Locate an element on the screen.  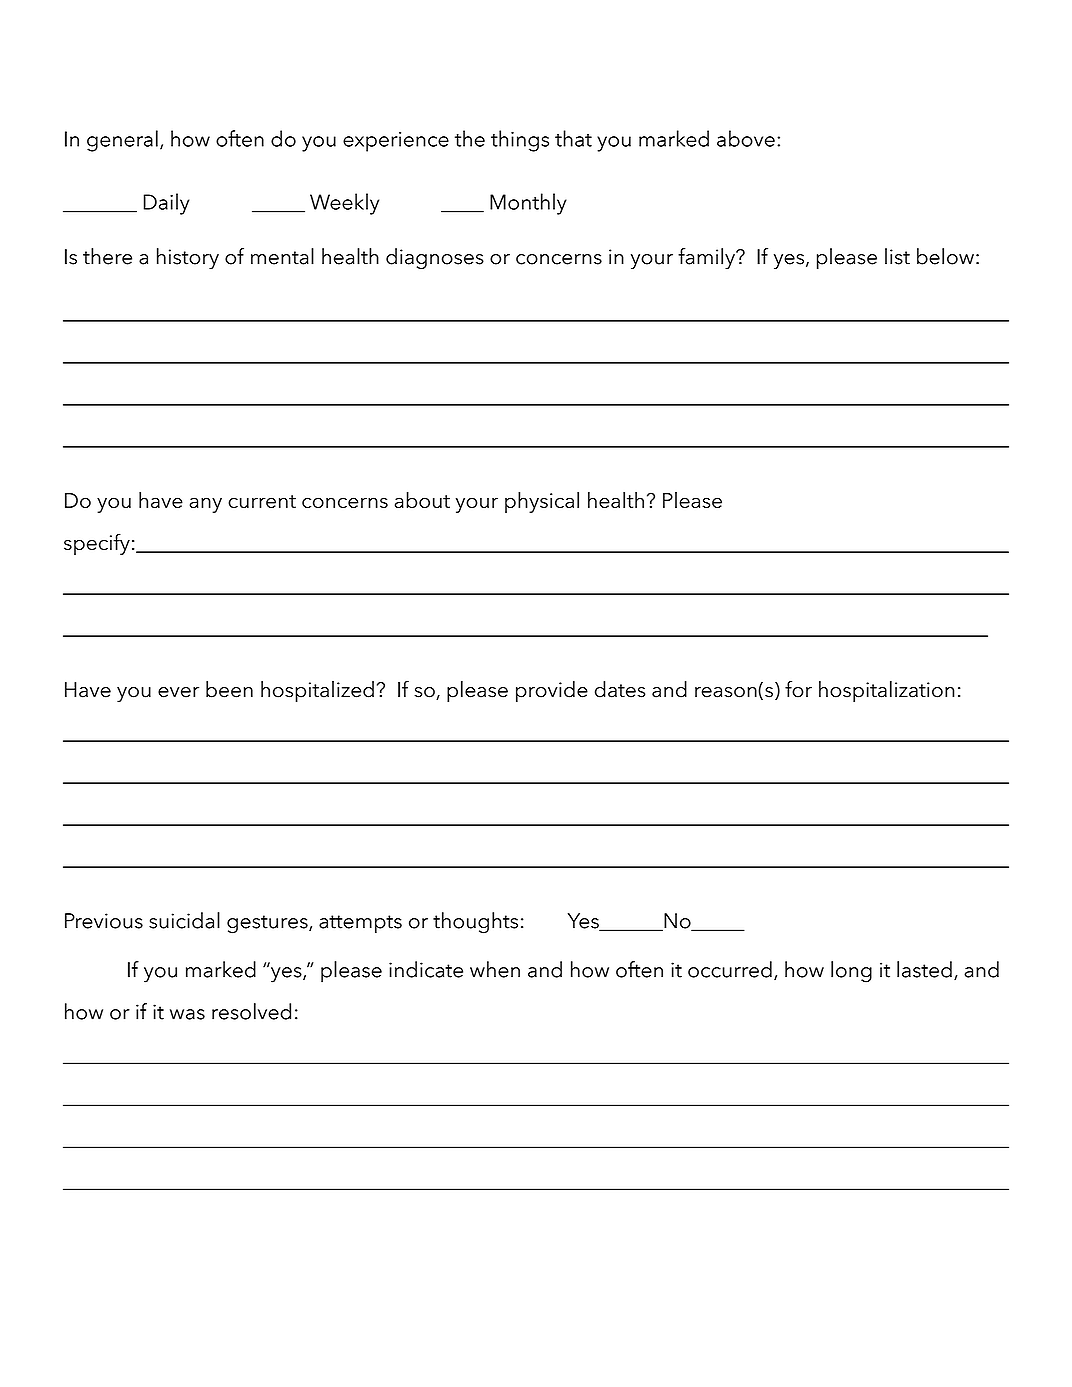
any is located at coordinates (206, 505).
